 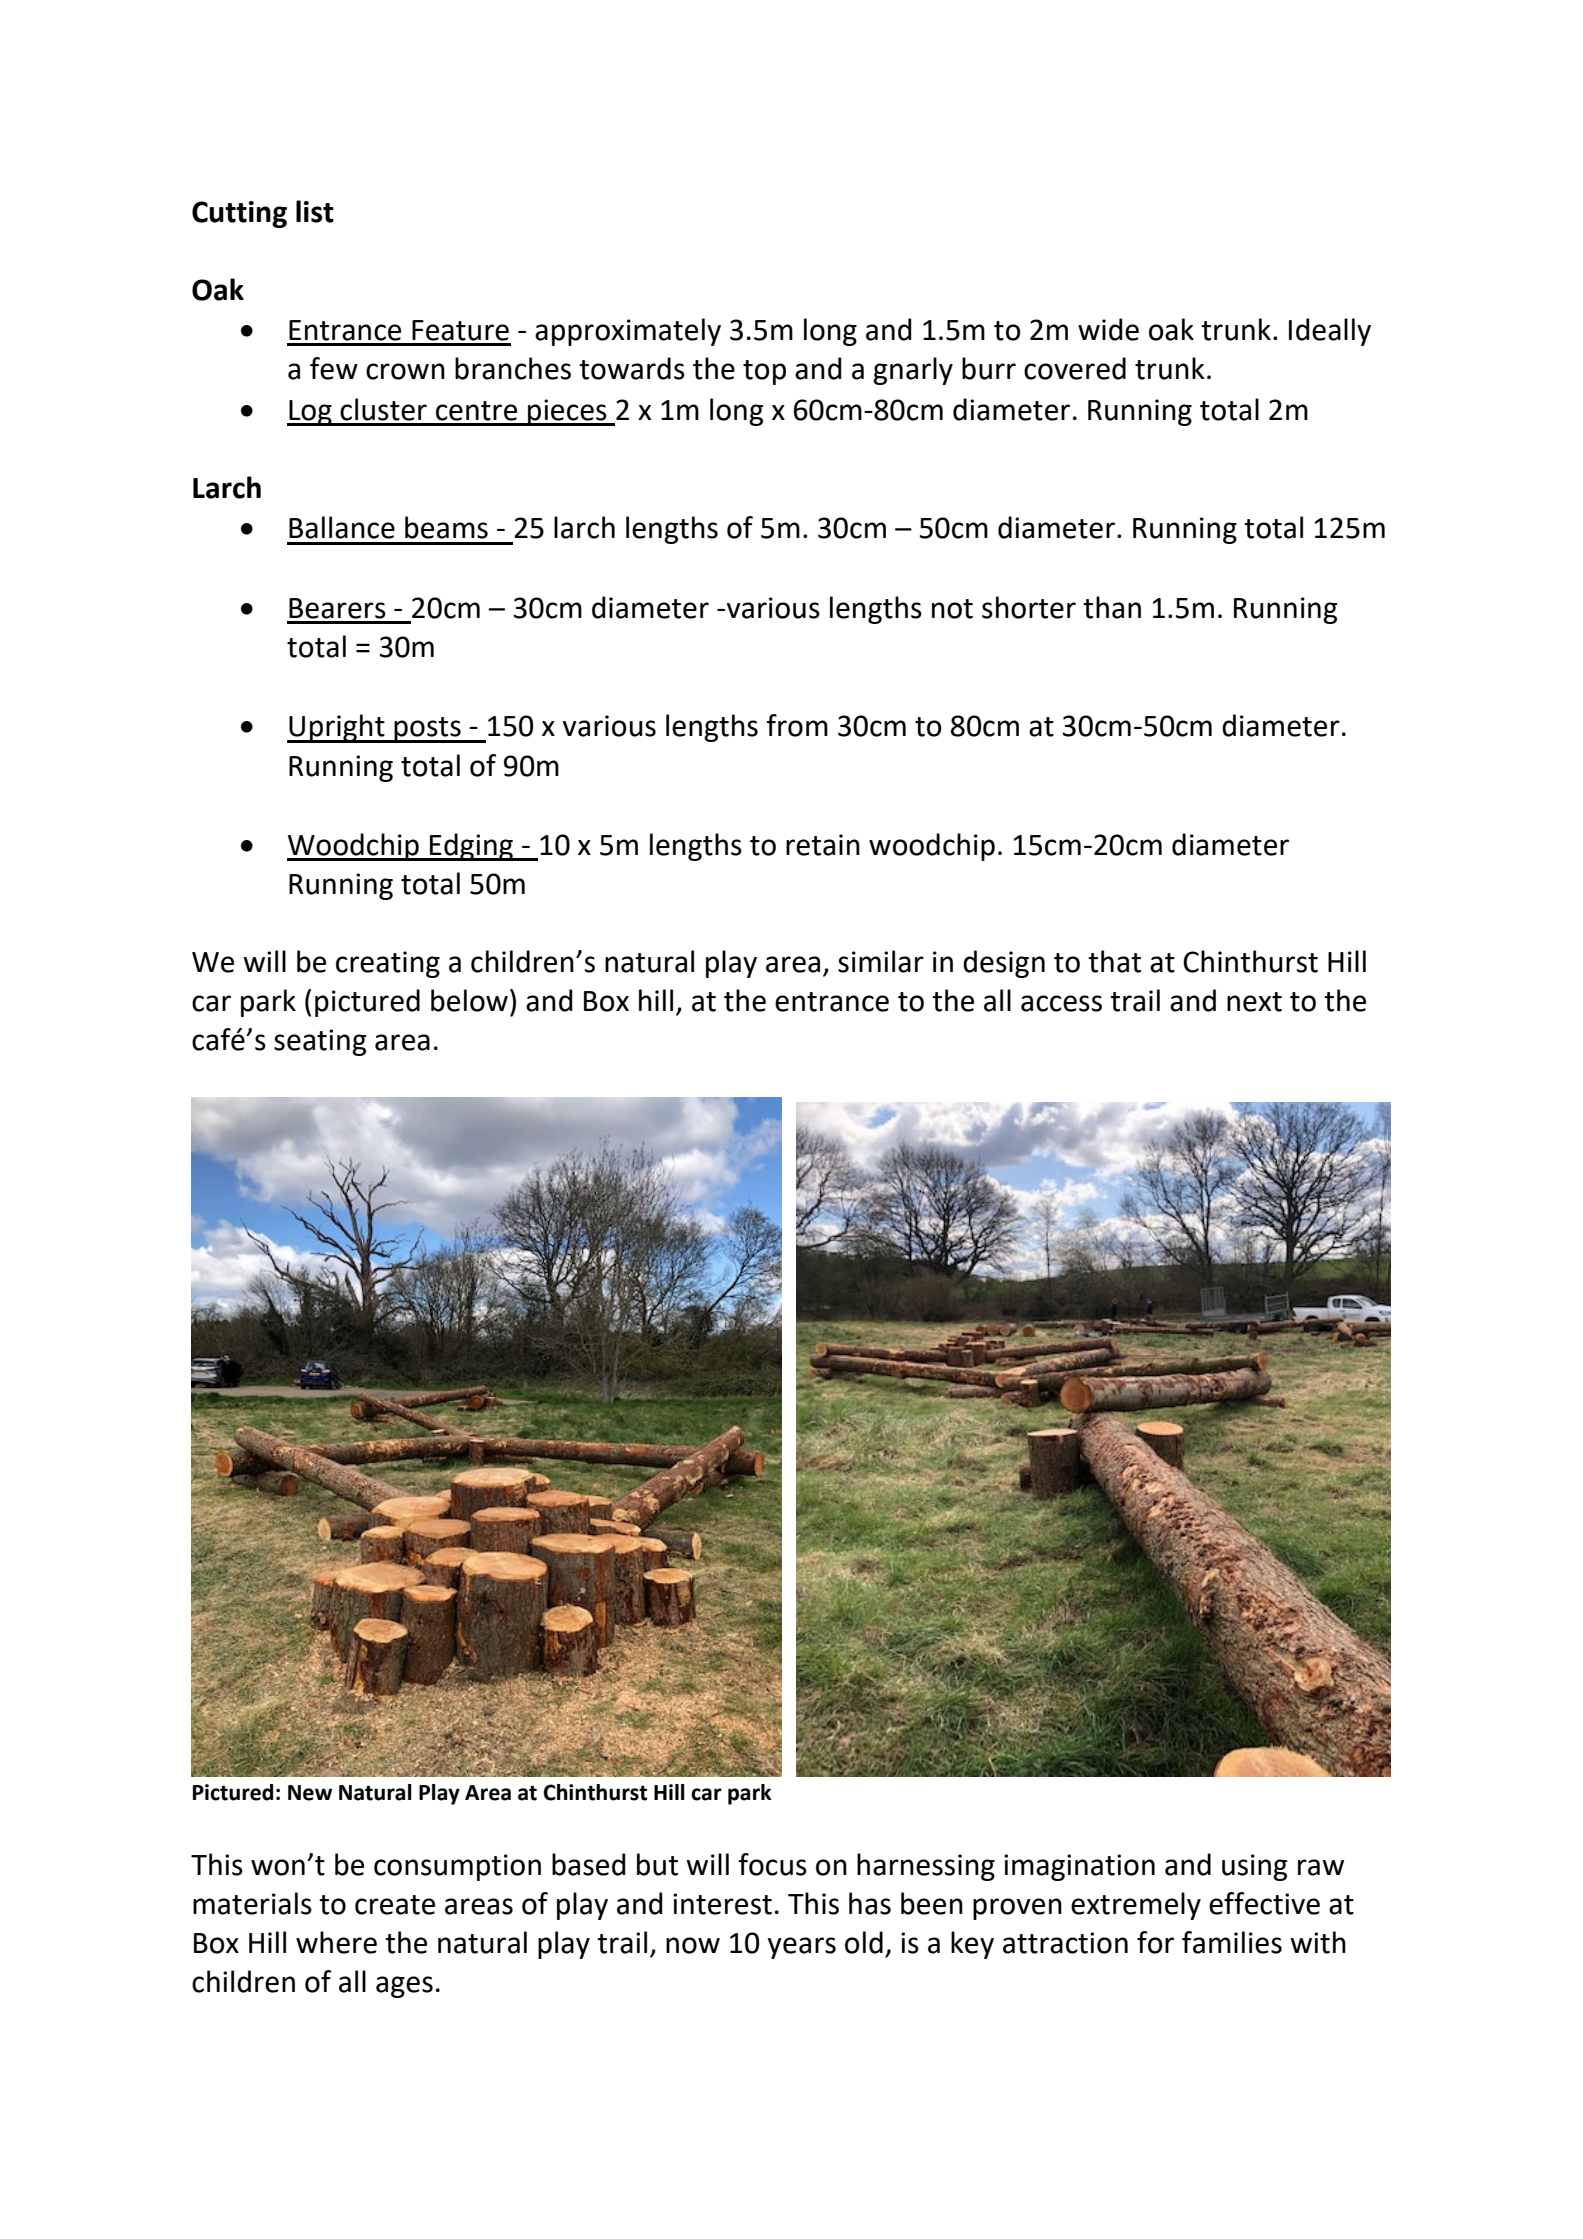 I want to click on New, so click(x=310, y=1793).
